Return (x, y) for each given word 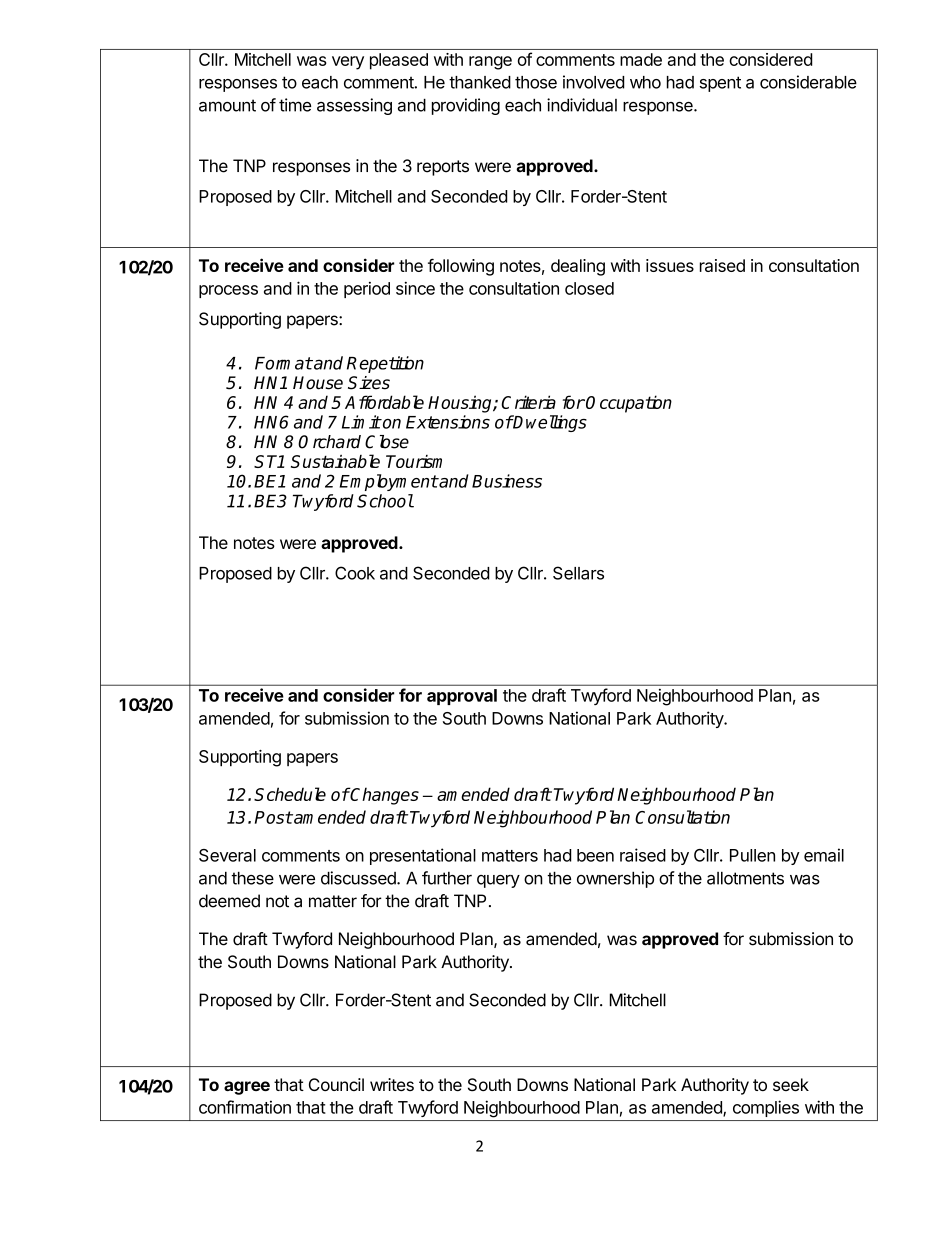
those (536, 82)
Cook (355, 573)
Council (336, 1084)
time (295, 105)
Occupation (629, 404)
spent (720, 84)
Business (507, 481)
